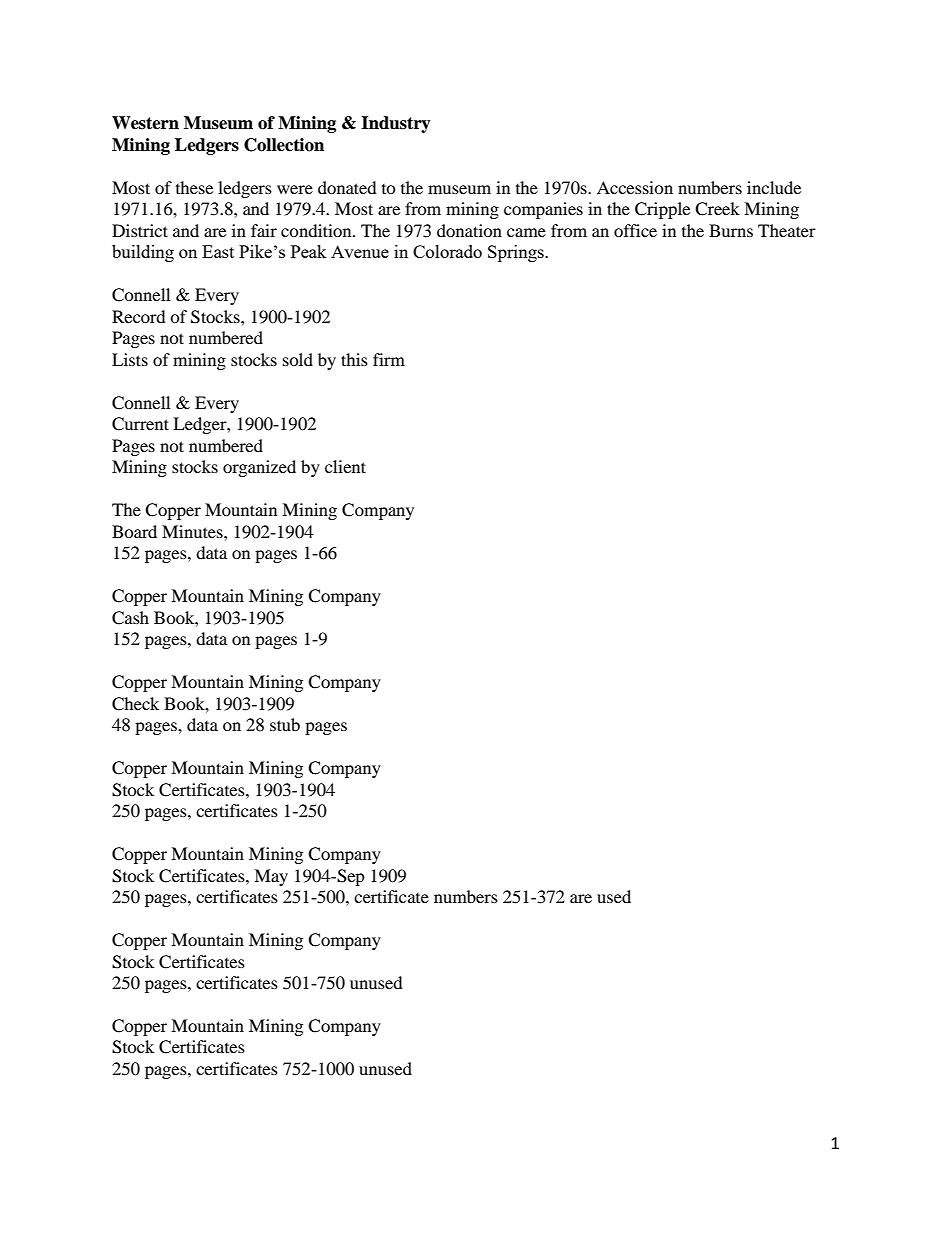 The height and width of the screenshot is (1233, 952). What do you see at coordinates (130, 359) in the screenshot?
I see `Lists` at bounding box center [130, 359].
